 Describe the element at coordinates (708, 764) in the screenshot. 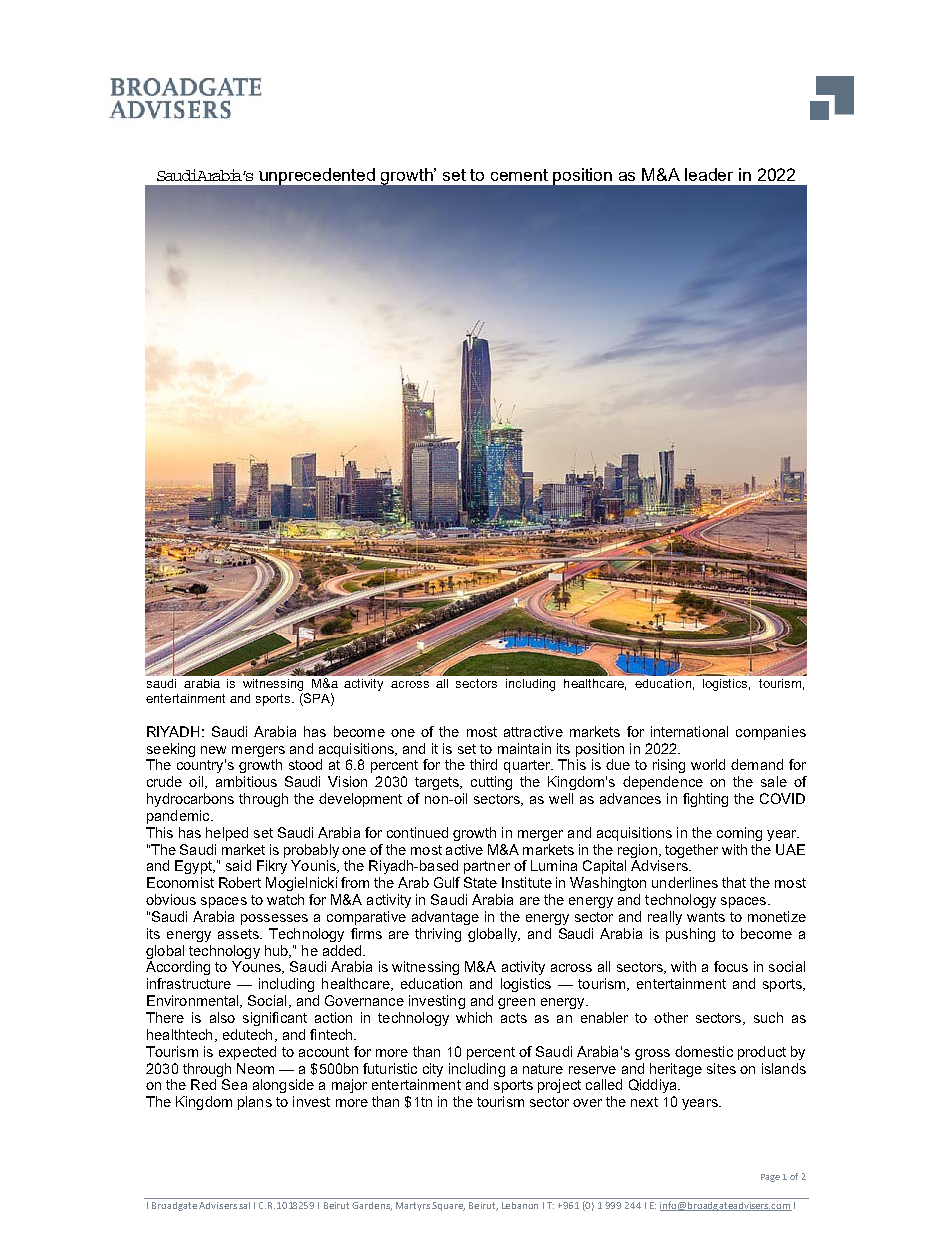

I see `world` at that location.
